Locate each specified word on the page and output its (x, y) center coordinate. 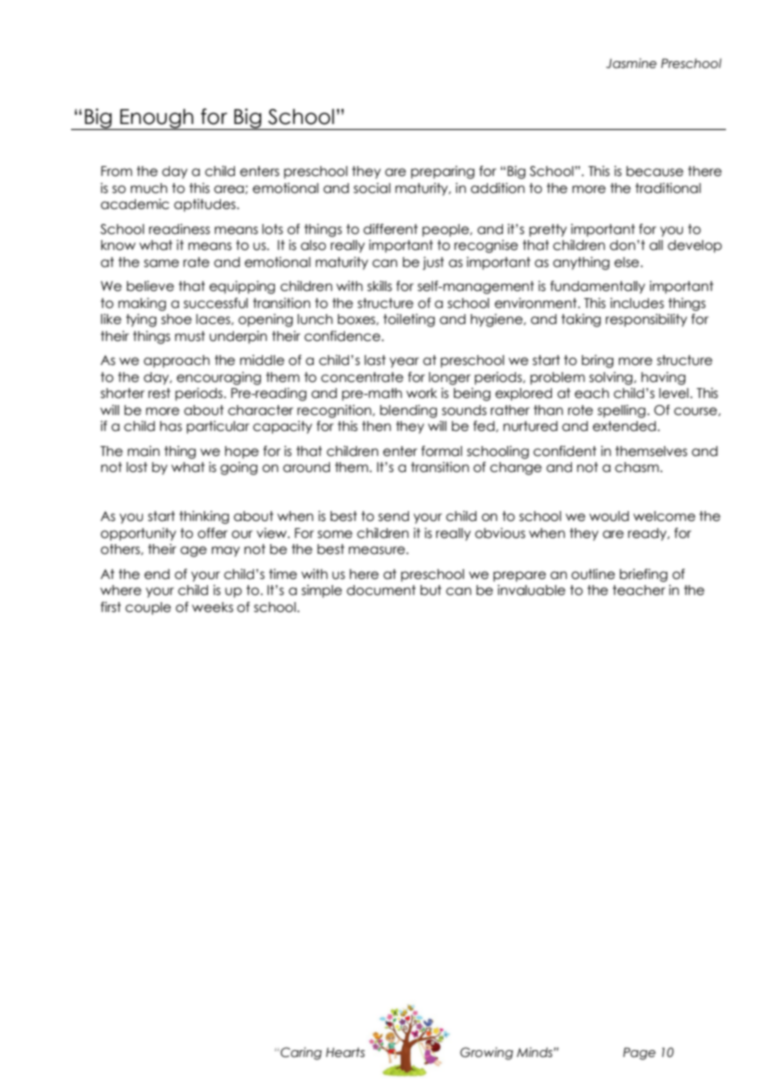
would (609, 516)
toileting (409, 320)
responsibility (646, 320)
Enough (157, 119)
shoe (176, 319)
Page (639, 1053)
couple (148, 608)
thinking (204, 517)
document (381, 590)
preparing (443, 172)
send (393, 516)
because (654, 171)
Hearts (345, 1052)
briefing (644, 575)
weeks (212, 607)
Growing (486, 1053)
